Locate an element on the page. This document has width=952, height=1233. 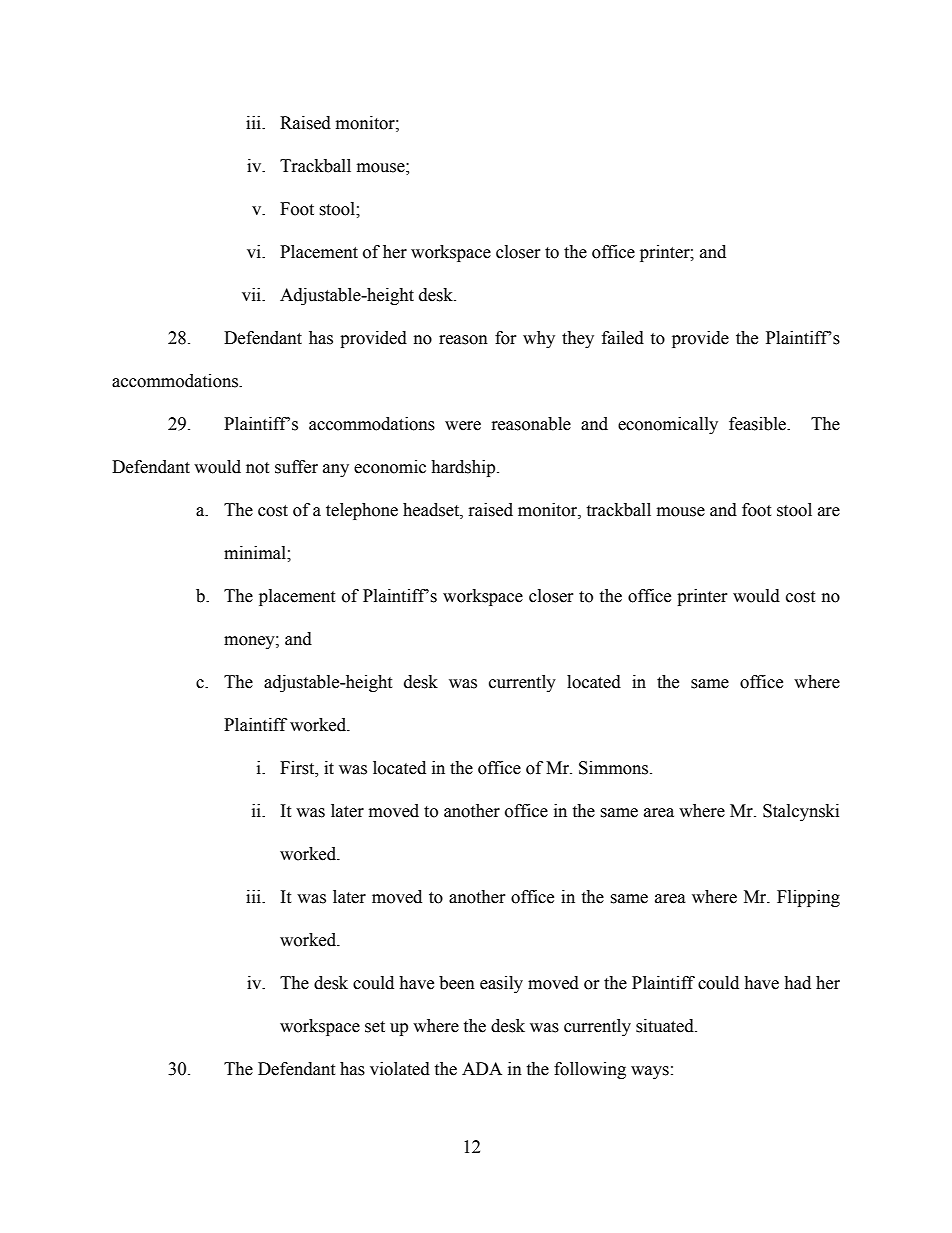
violated is located at coordinates (400, 1069).
